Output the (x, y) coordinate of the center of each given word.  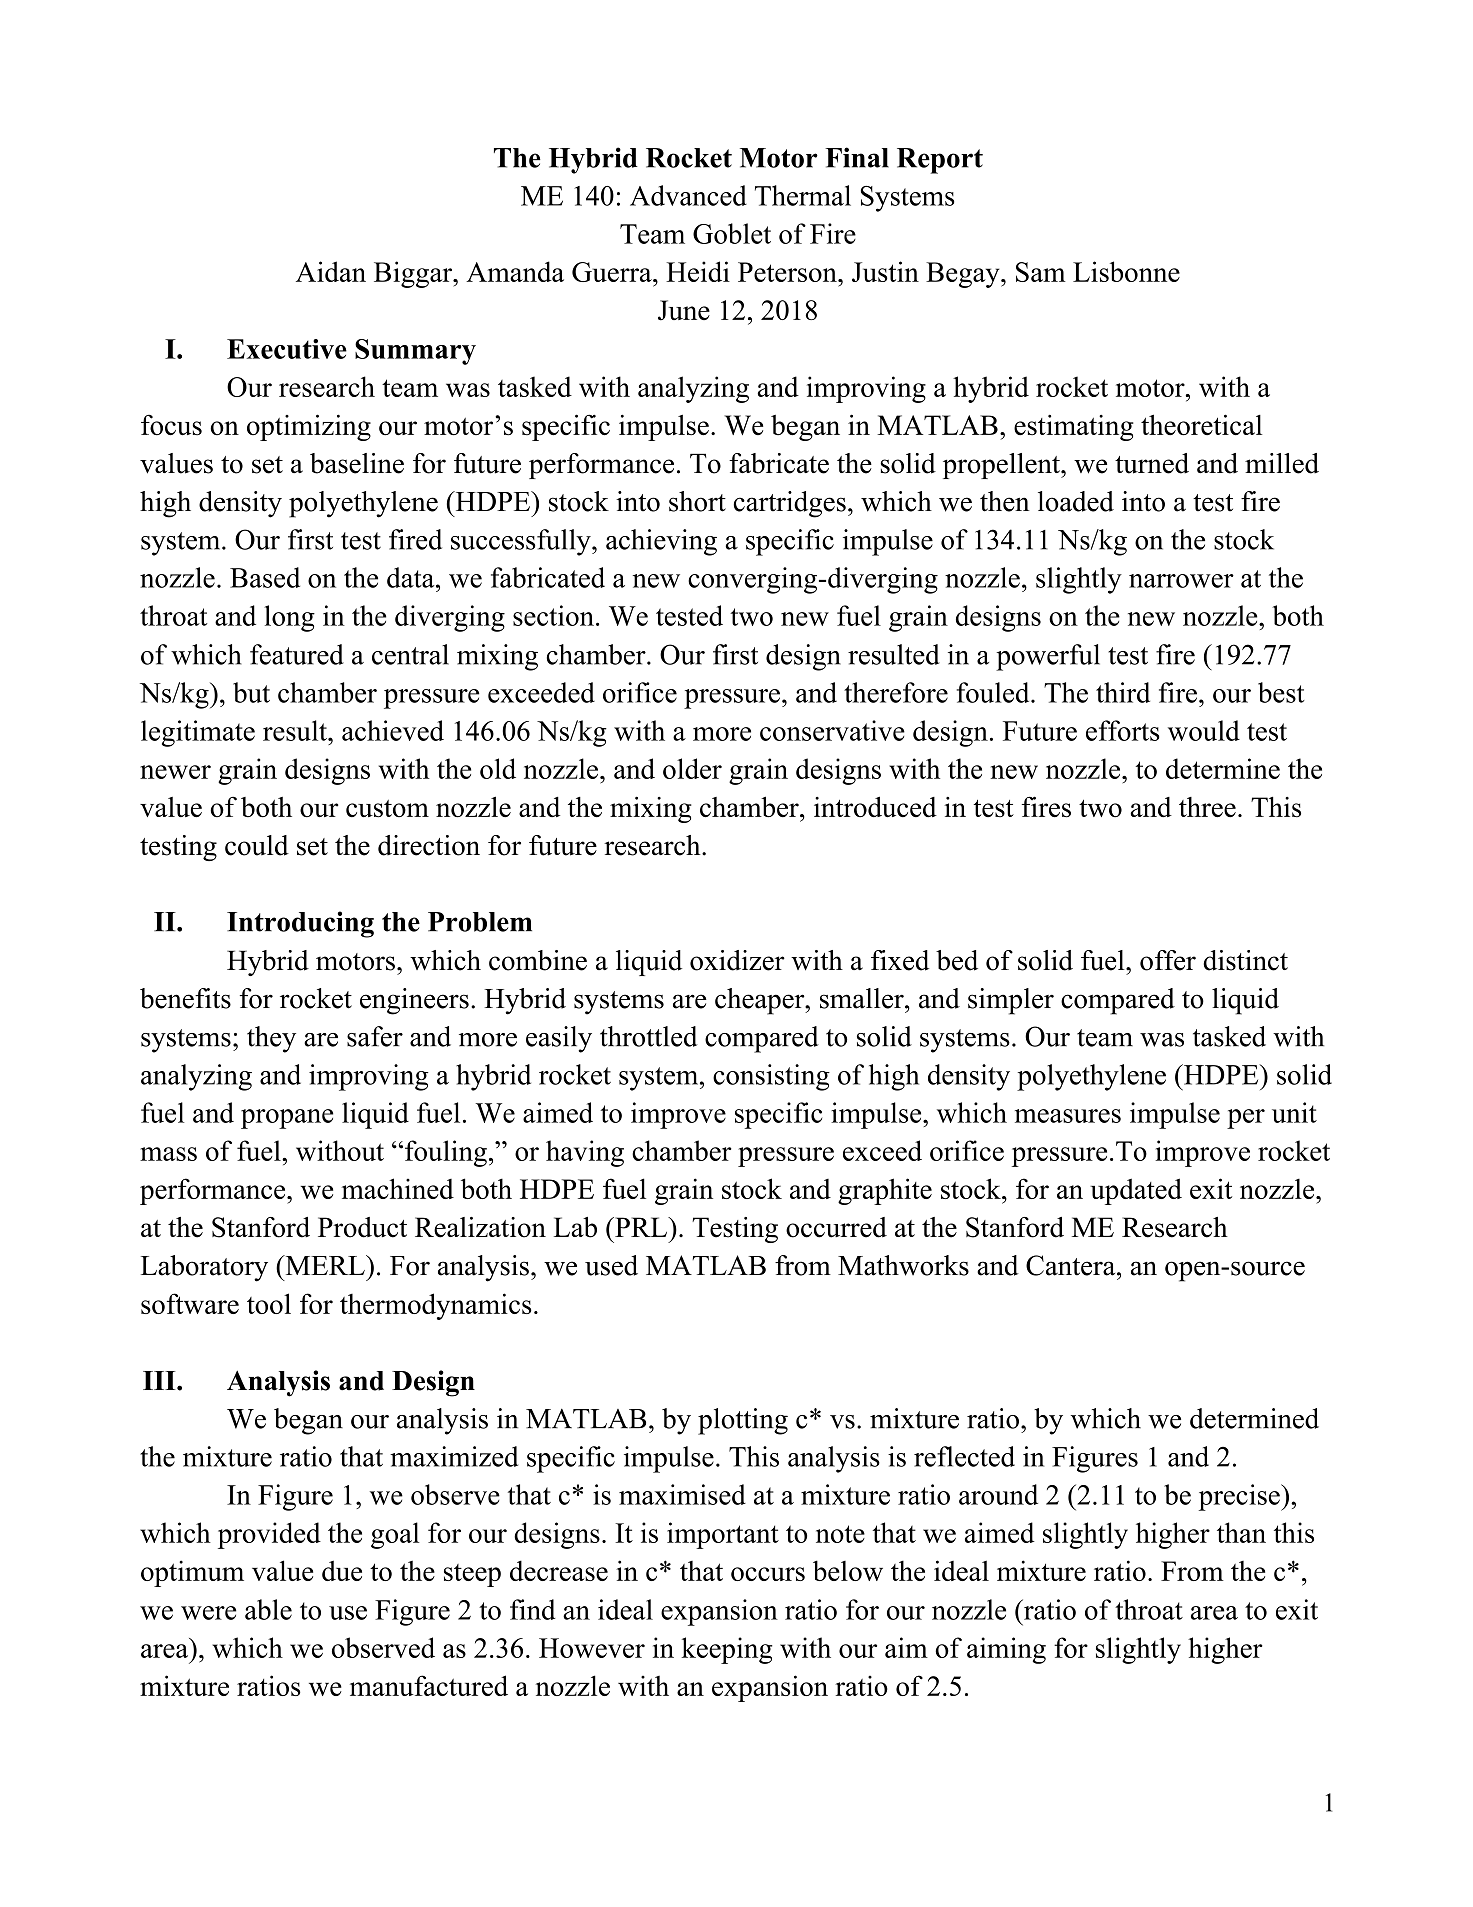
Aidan (331, 271)
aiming (1006, 1650)
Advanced (688, 195)
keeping (726, 1650)
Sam (1041, 272)
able (268, 1609)
